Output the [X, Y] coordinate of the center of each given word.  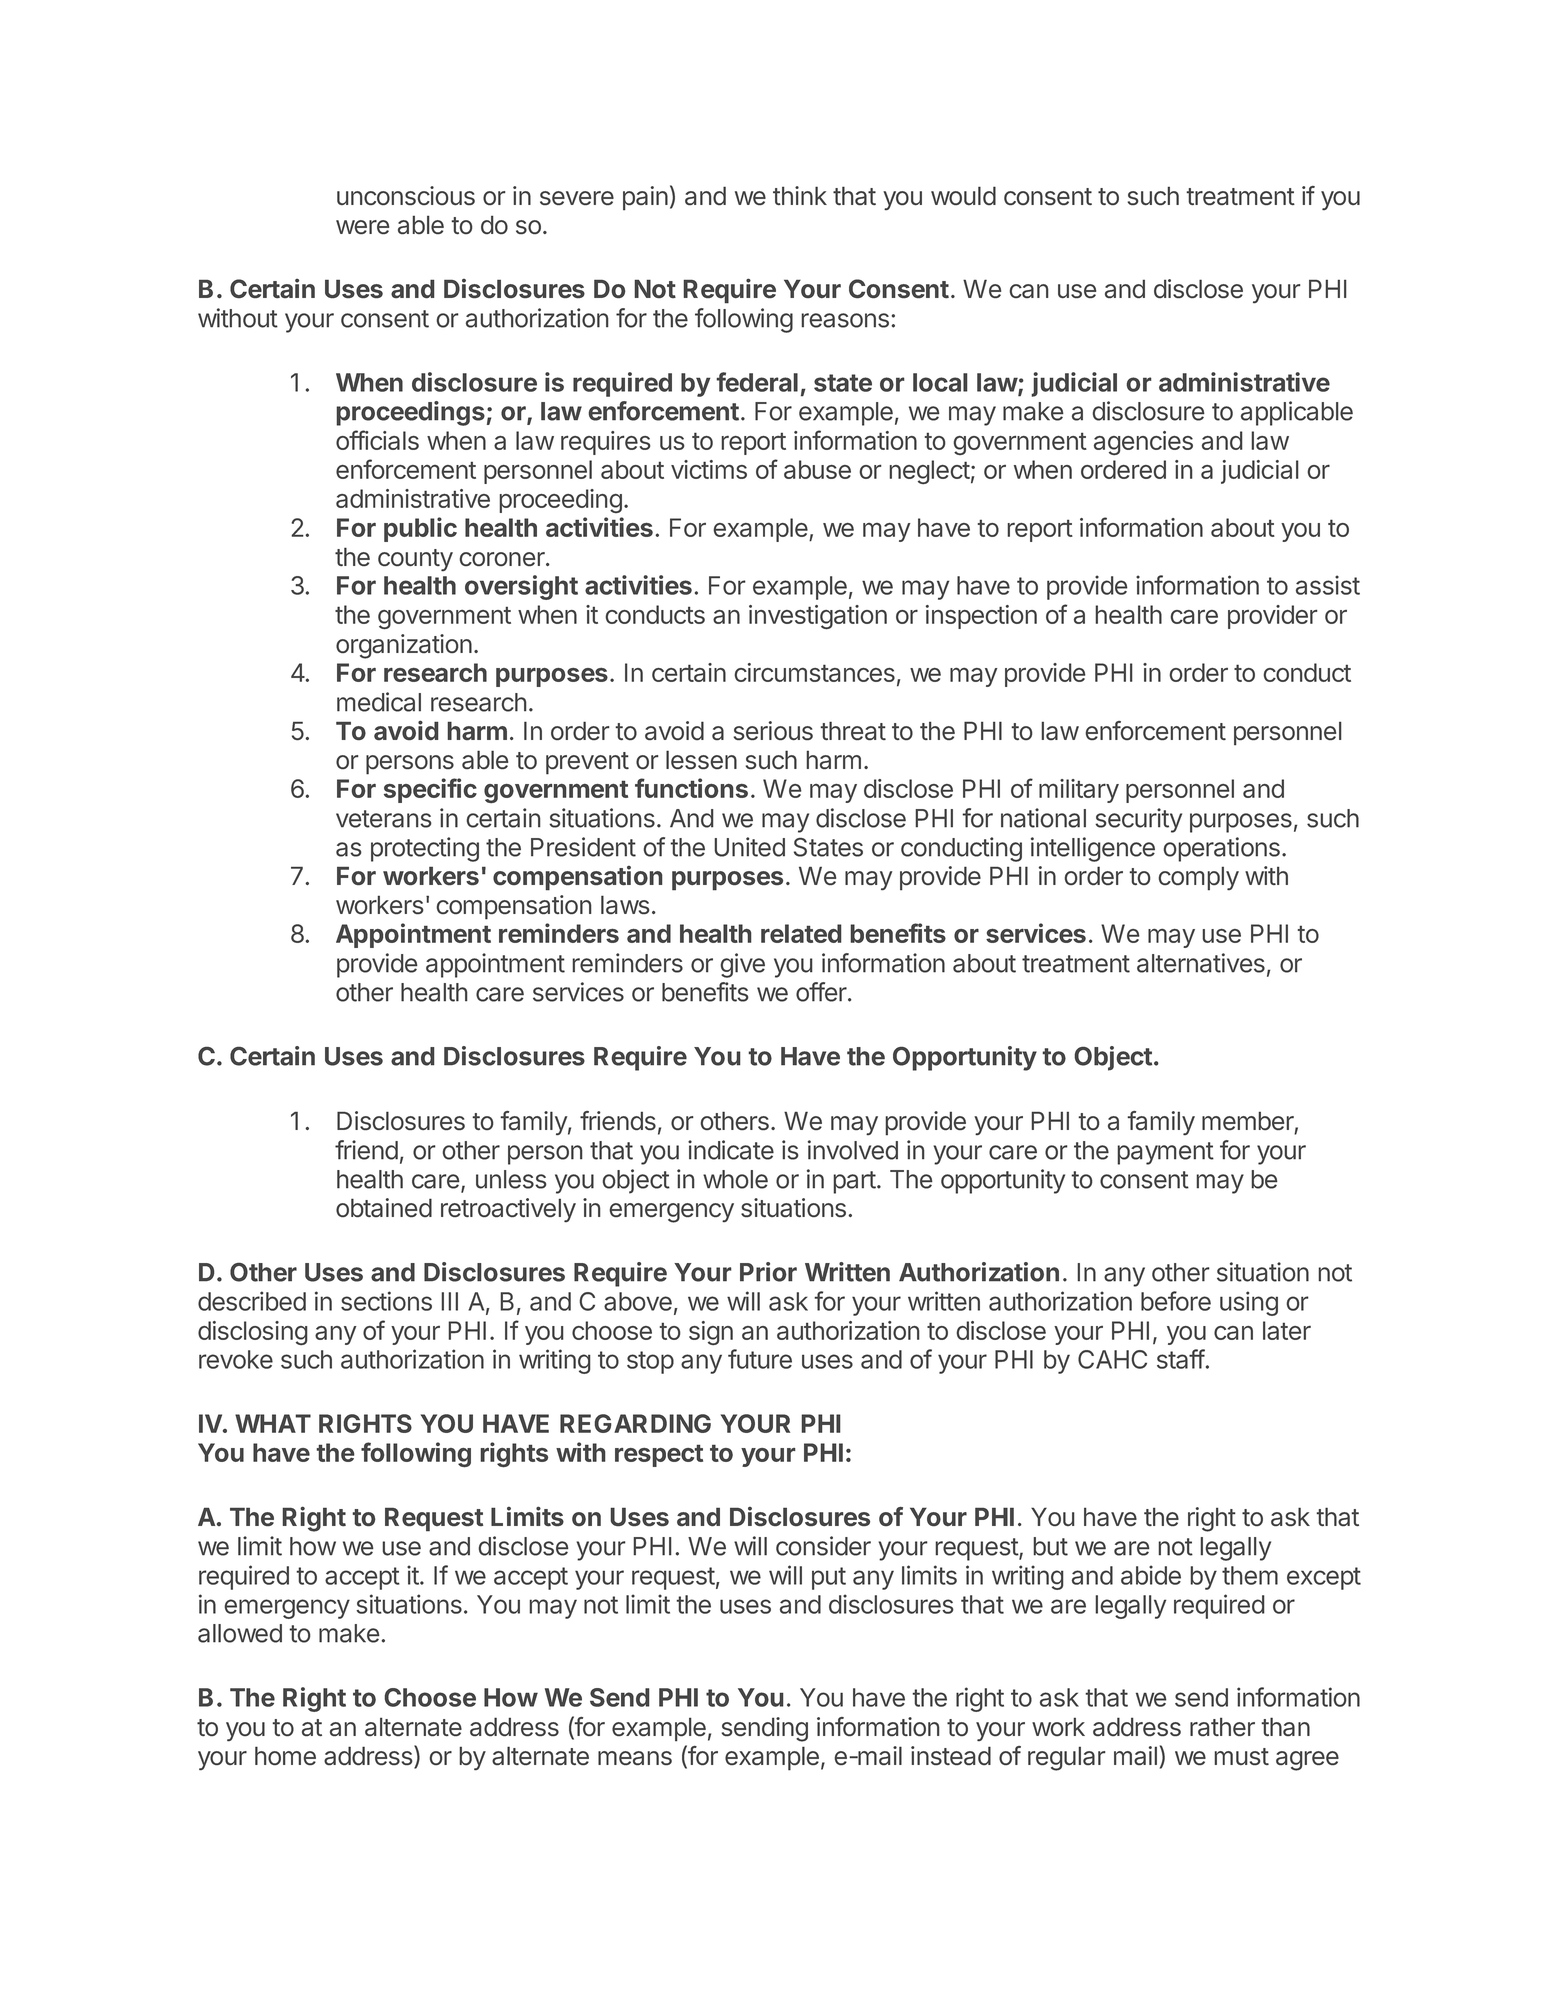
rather [1222, 1726]
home [285, 1755]
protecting [425, 849]
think [800, 195]
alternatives [1201, 963]
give [743, 965]
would [963, 195]
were [362, 227]
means [635, 1758]
